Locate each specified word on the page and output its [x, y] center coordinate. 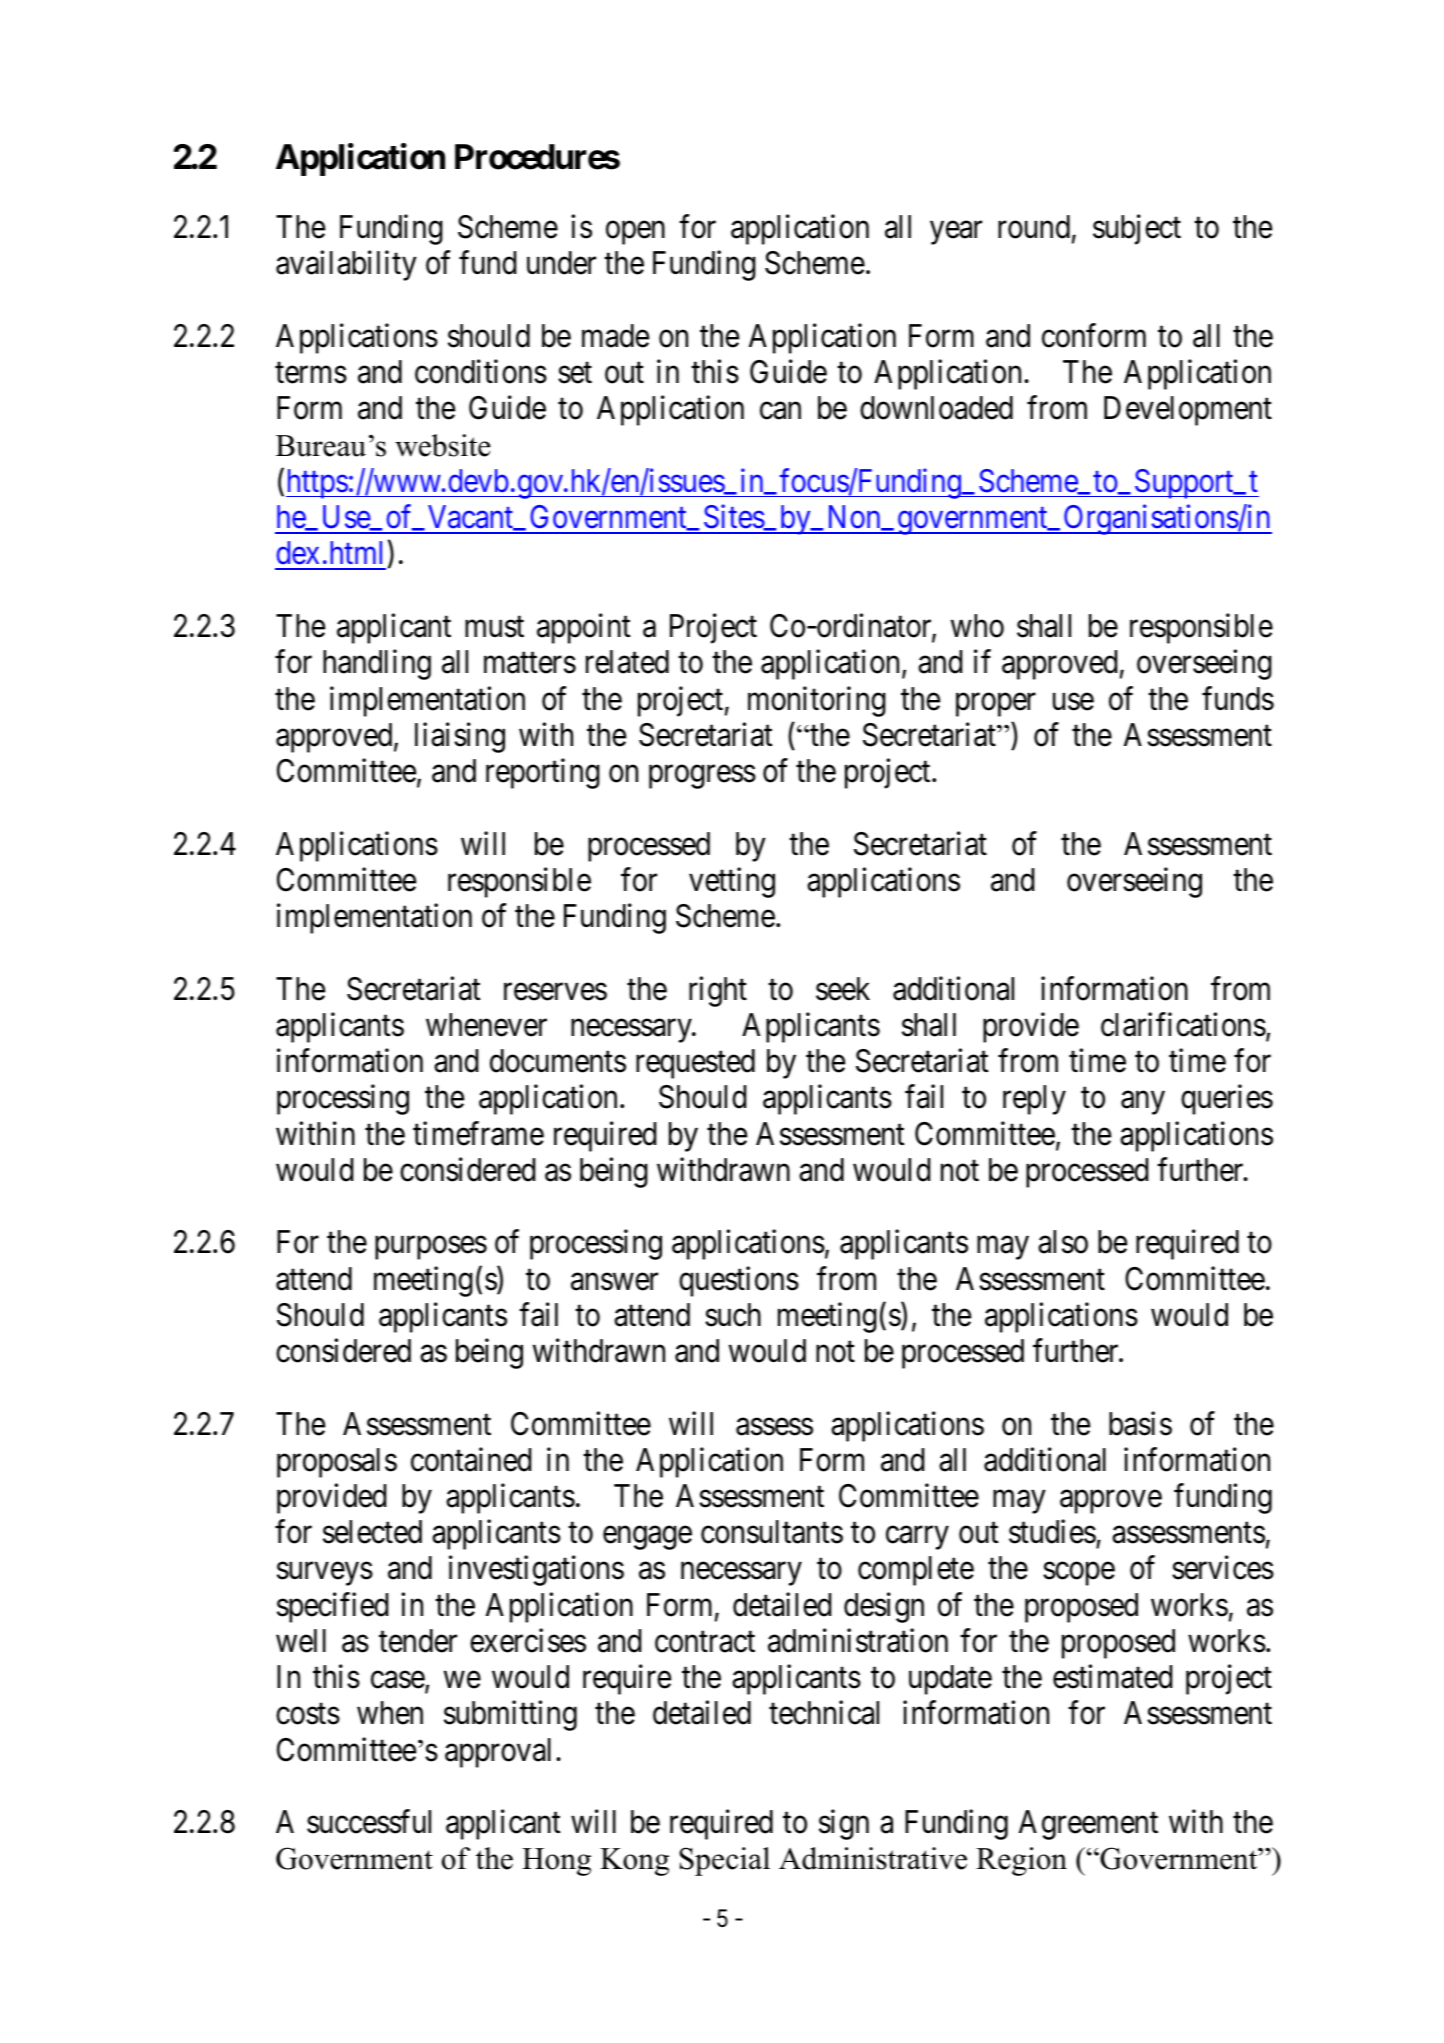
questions [739, 1281]
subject [1137, 230]
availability [346, 266]
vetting [732, 882]
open [635, 233]
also [1063, 1242]
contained [471, 1459]
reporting [543, 774]
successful [369, 1822]
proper [996, 705]
